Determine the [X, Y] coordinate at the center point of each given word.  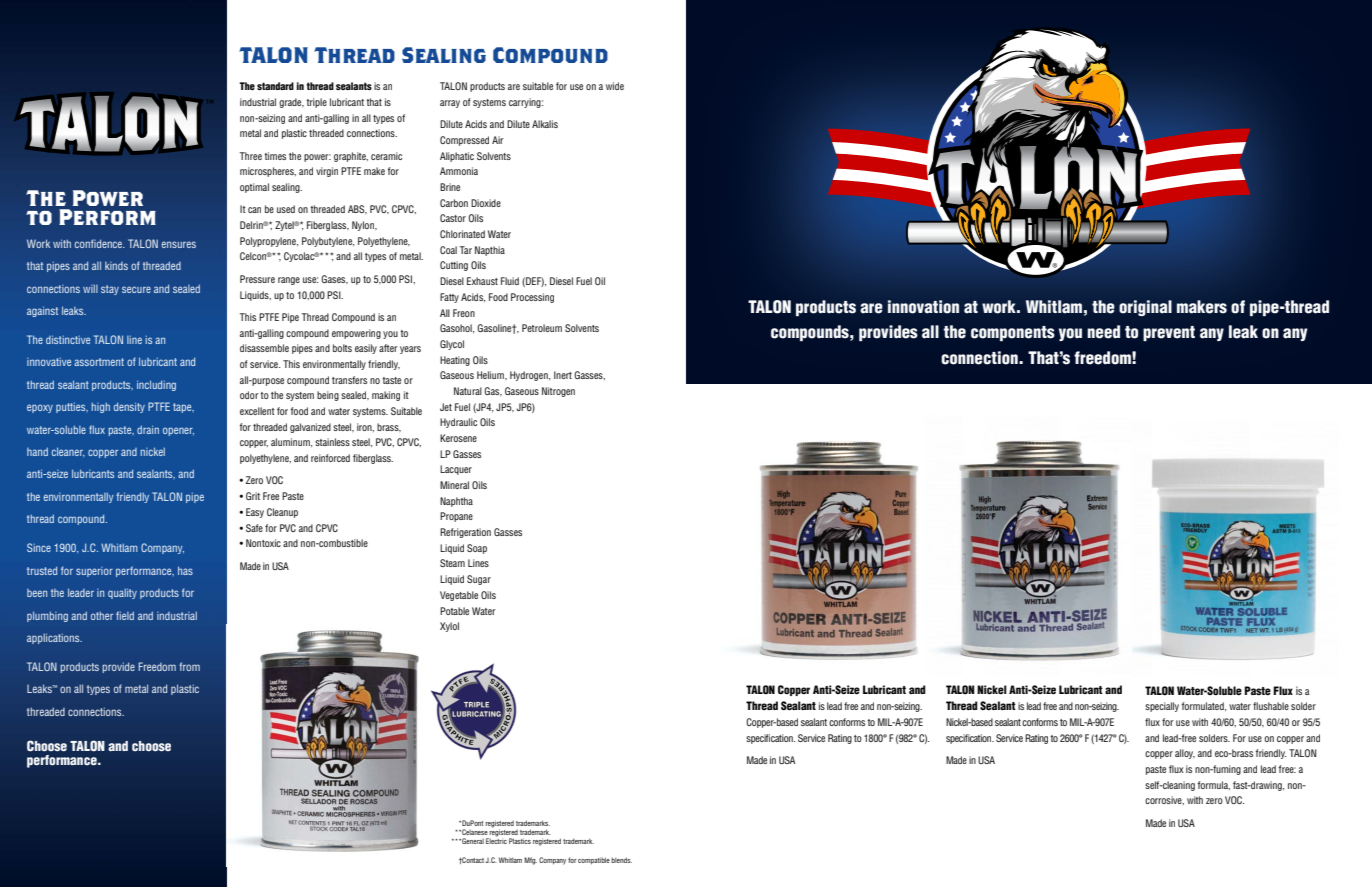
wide [615, 86]
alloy [1185, 754]
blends [621, 860]
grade [291, 103]
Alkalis [545, 124]
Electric [496, 840]
